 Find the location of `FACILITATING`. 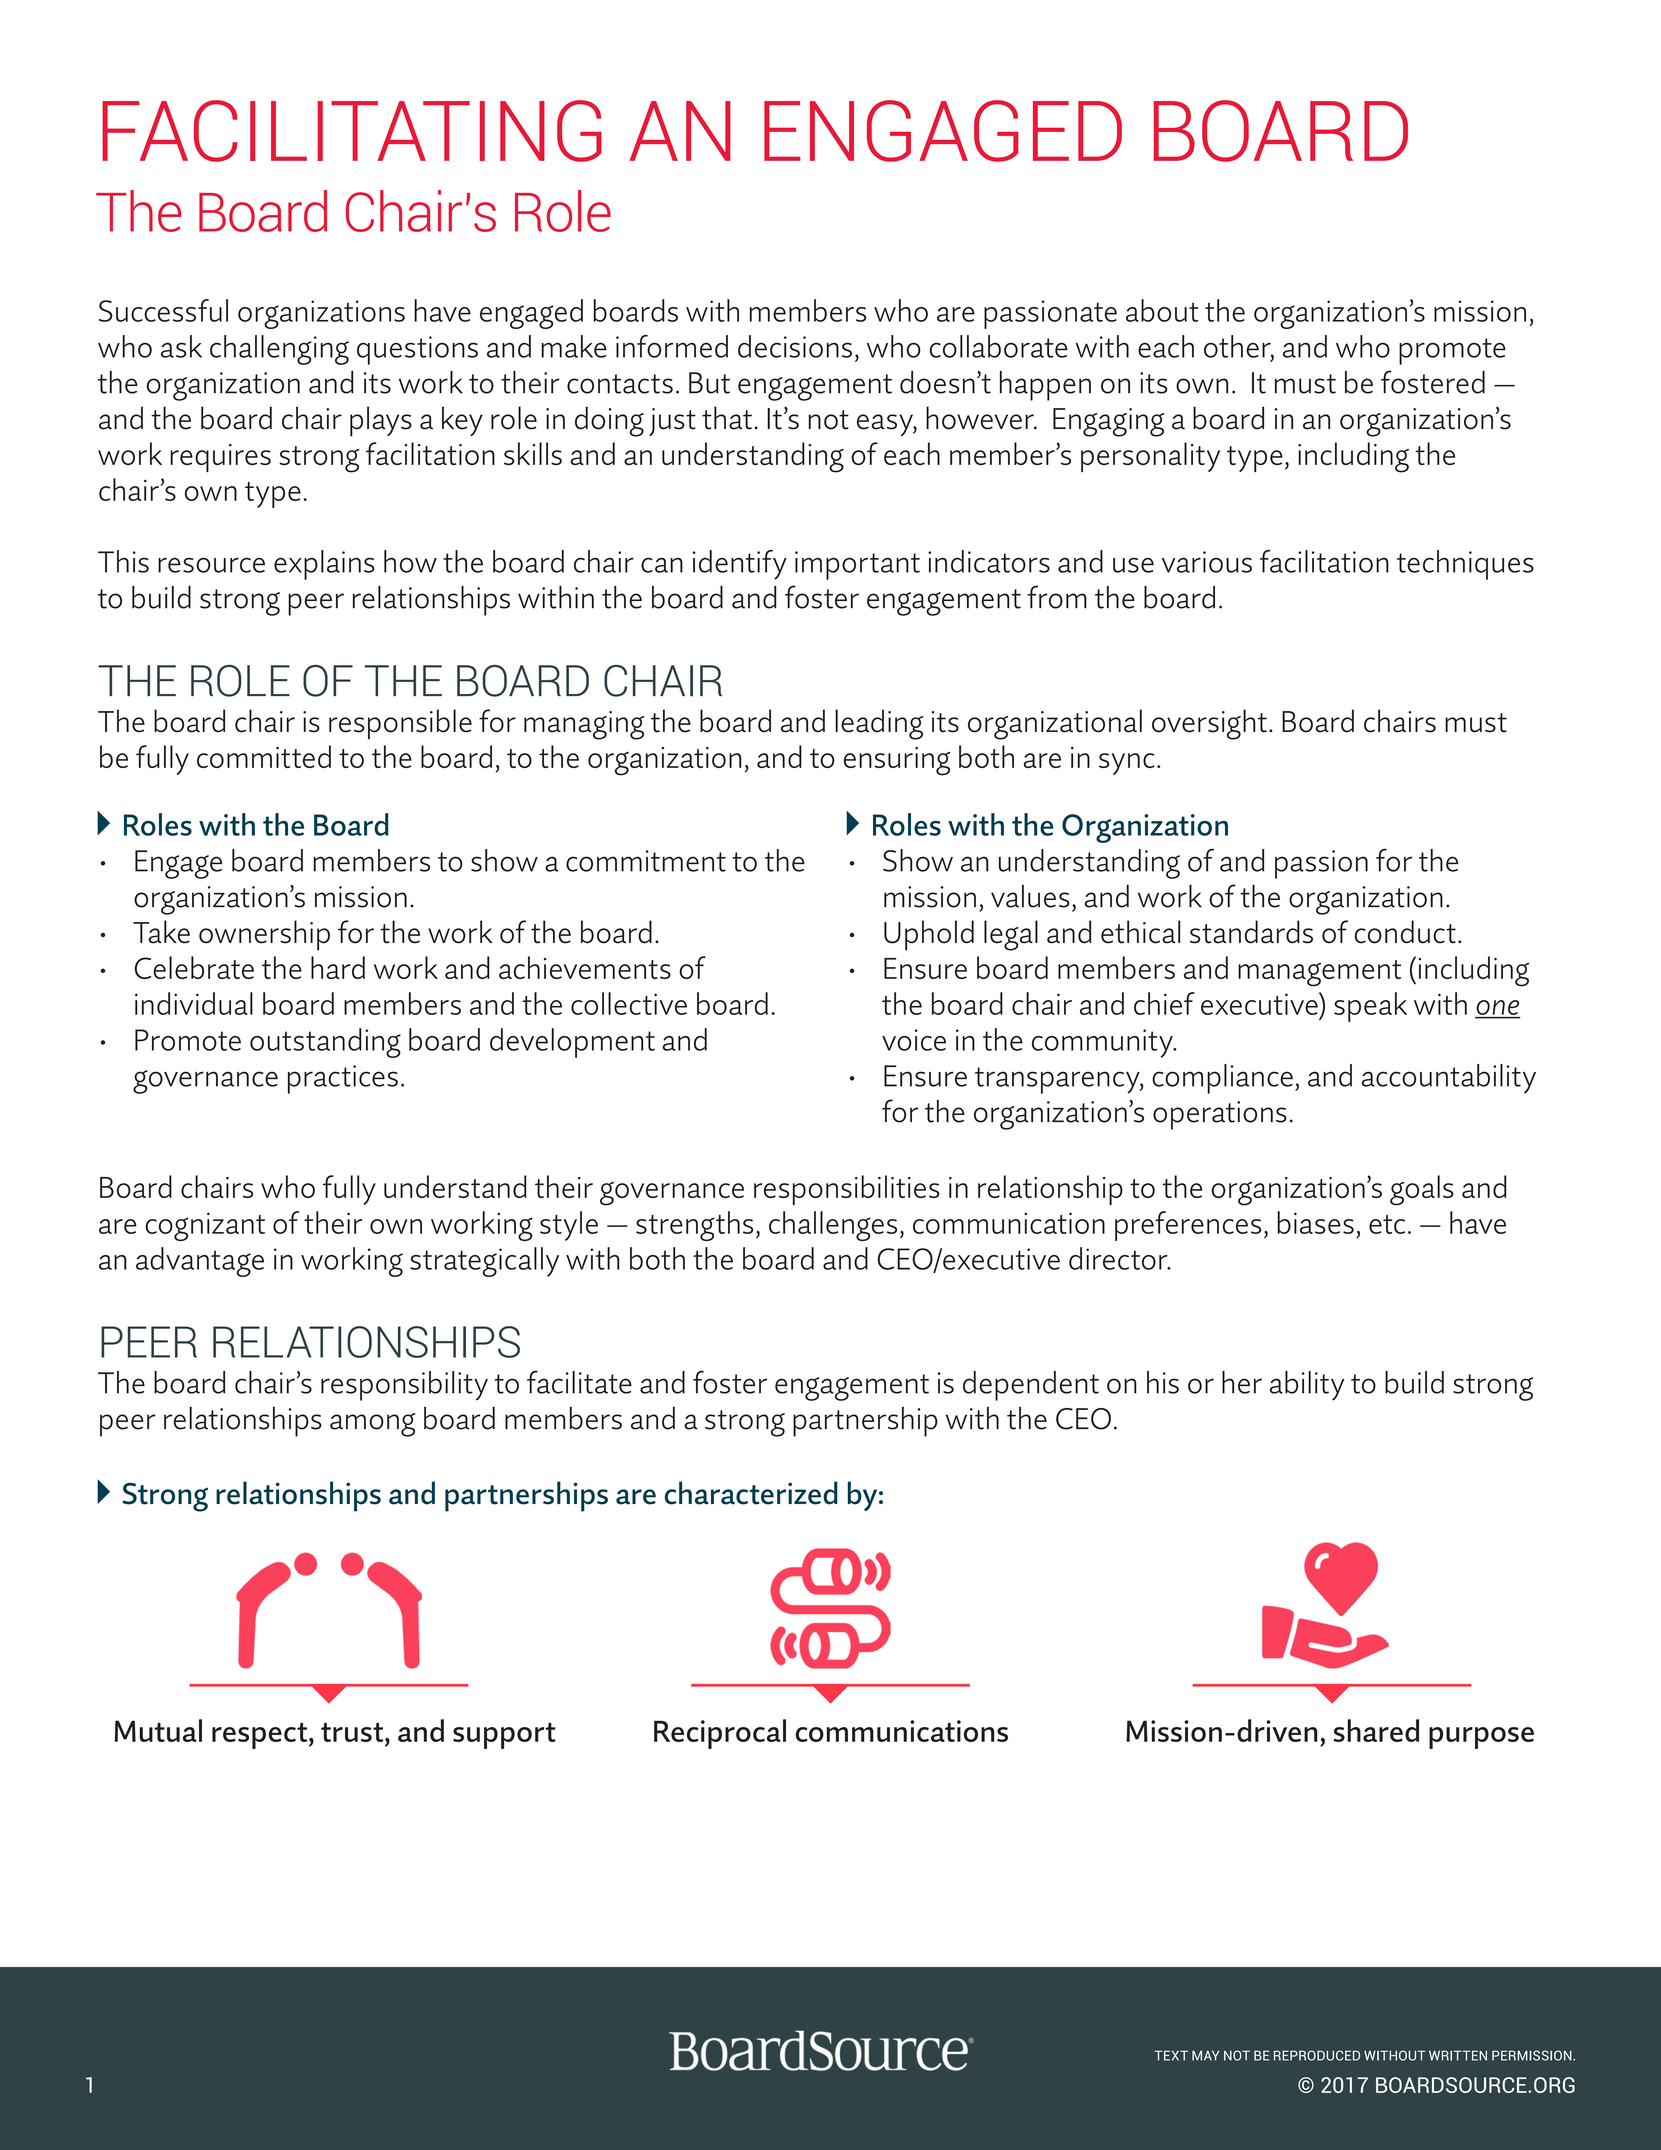

FACILITATING is located at coordinates (352, 131).
